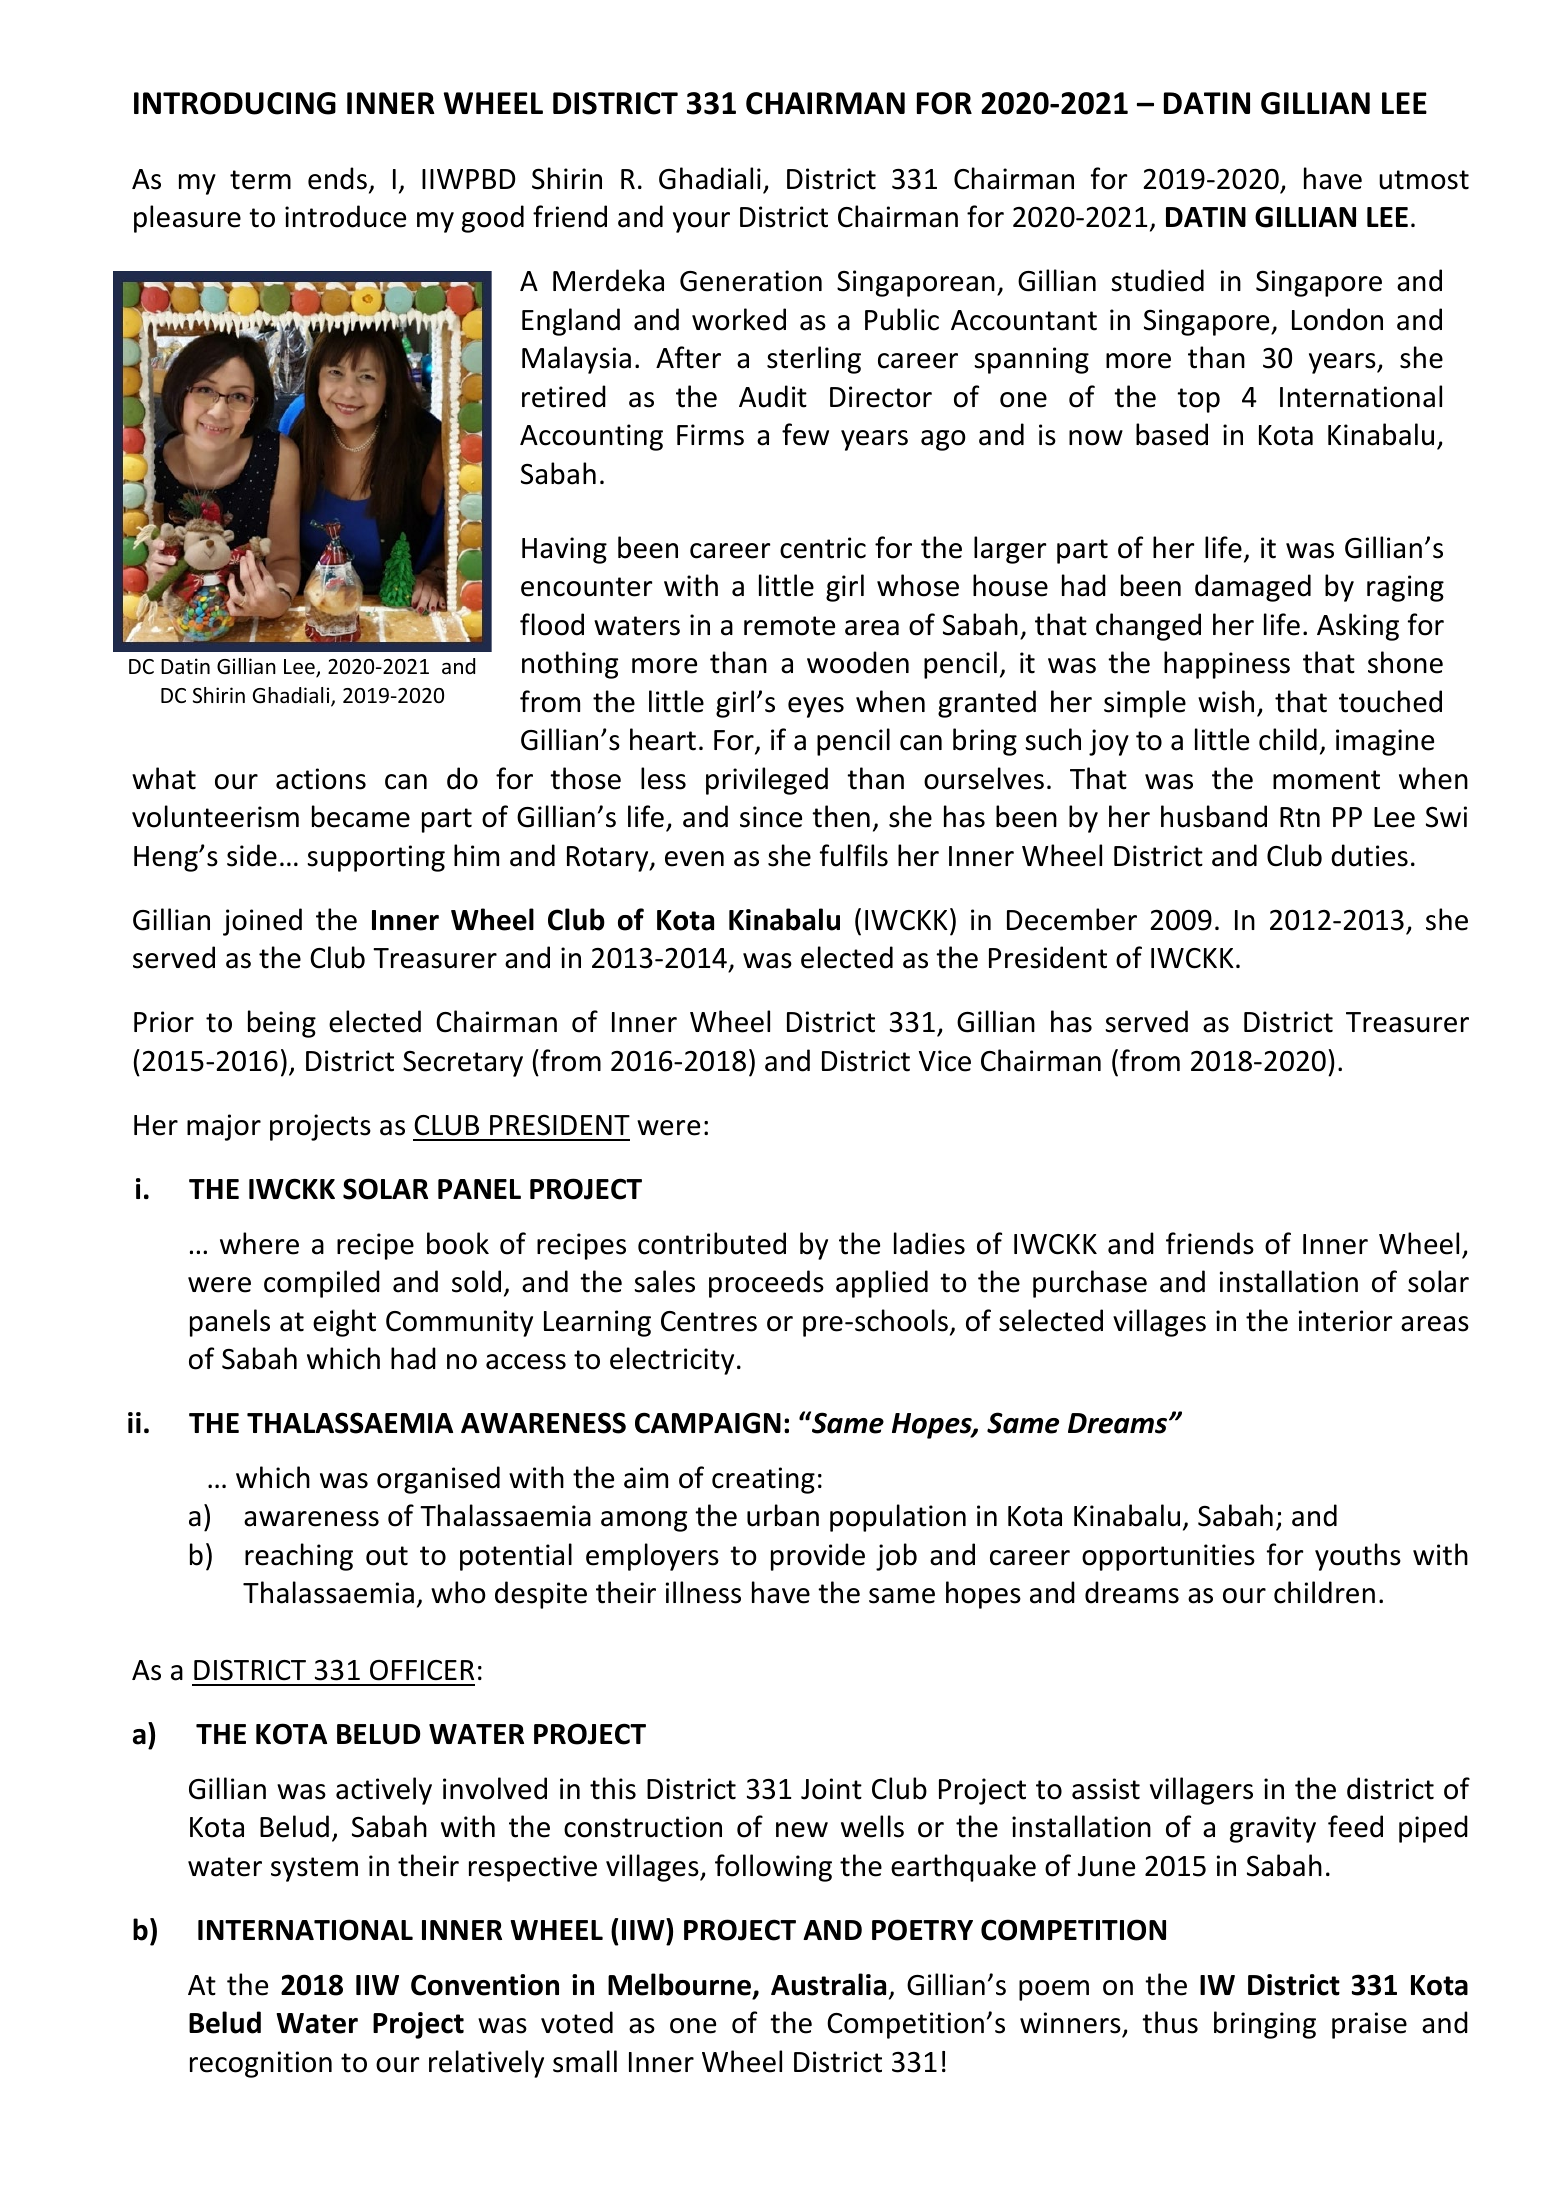 Image resolution: width=1564 pixels, height=2212 pixels. What do you see at coordinates (1424, 180) in the document?
I see `utmost` at bounding box center [1424, 180].
